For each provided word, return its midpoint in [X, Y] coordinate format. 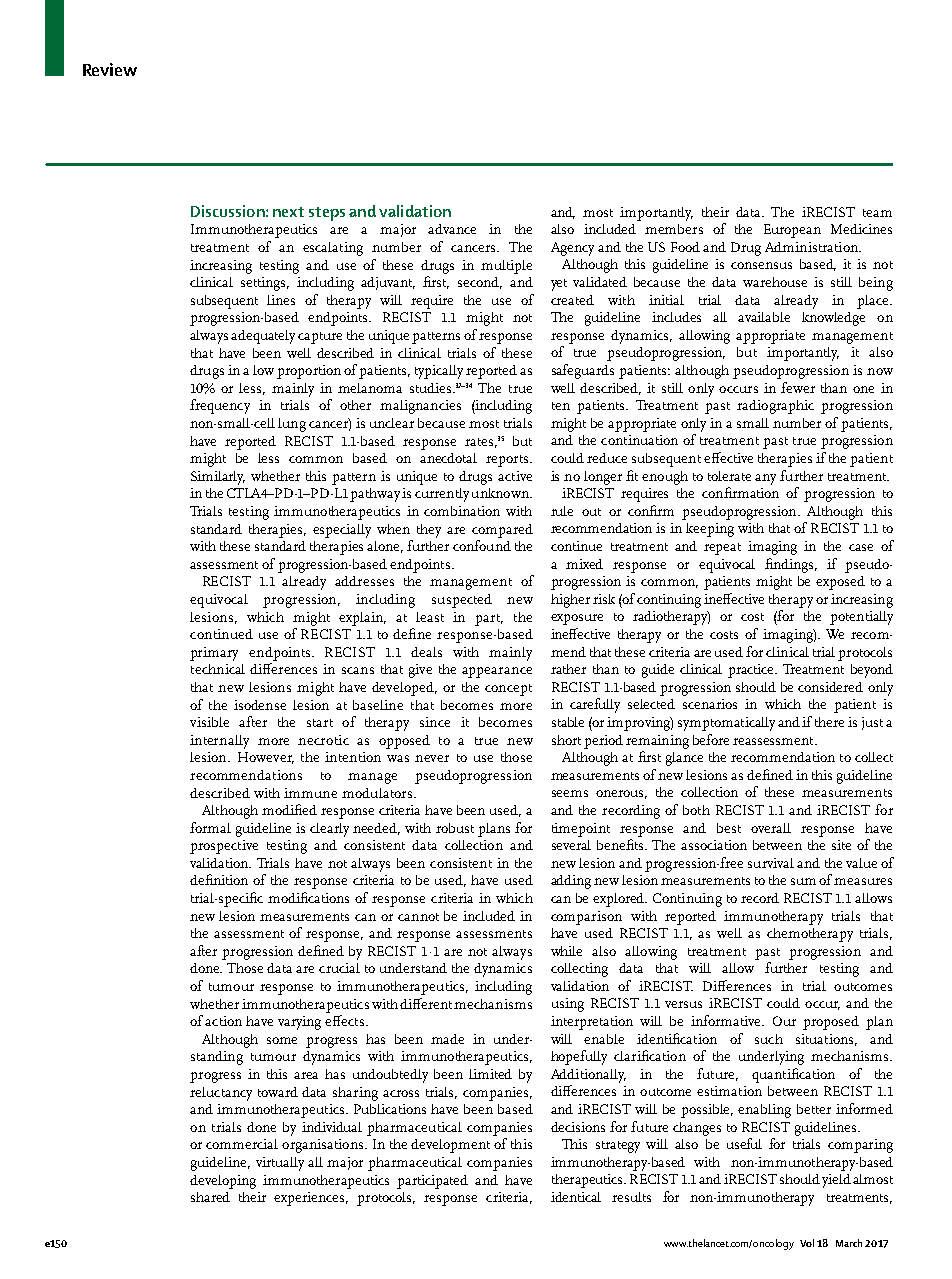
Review [110, 69]
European [792, 231]
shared [210, 1197]
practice [752, 671]
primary [214, 654]
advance [452, 229]
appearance [497, 672]
